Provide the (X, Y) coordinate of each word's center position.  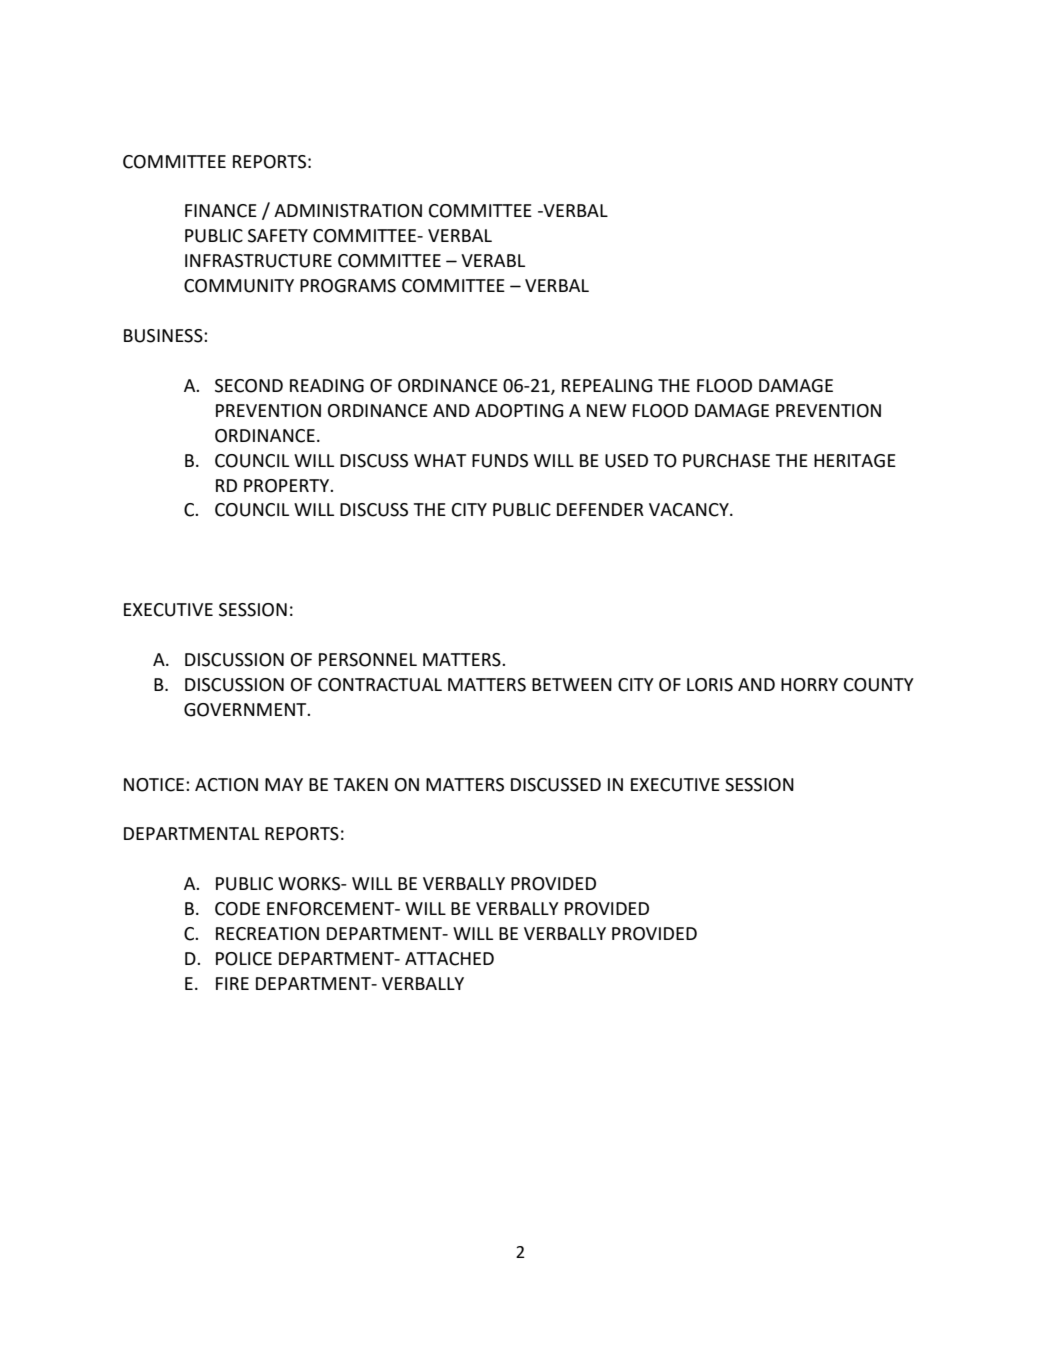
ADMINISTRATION (348, 211)
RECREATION (267, 934)
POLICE (244, 959)
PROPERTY (288, 486)
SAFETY (278, 236)
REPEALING (607, 386)
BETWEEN (572, 684)
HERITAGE (855, 461)
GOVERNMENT (246, 710)
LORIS (710, 685)
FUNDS (500, 461)
